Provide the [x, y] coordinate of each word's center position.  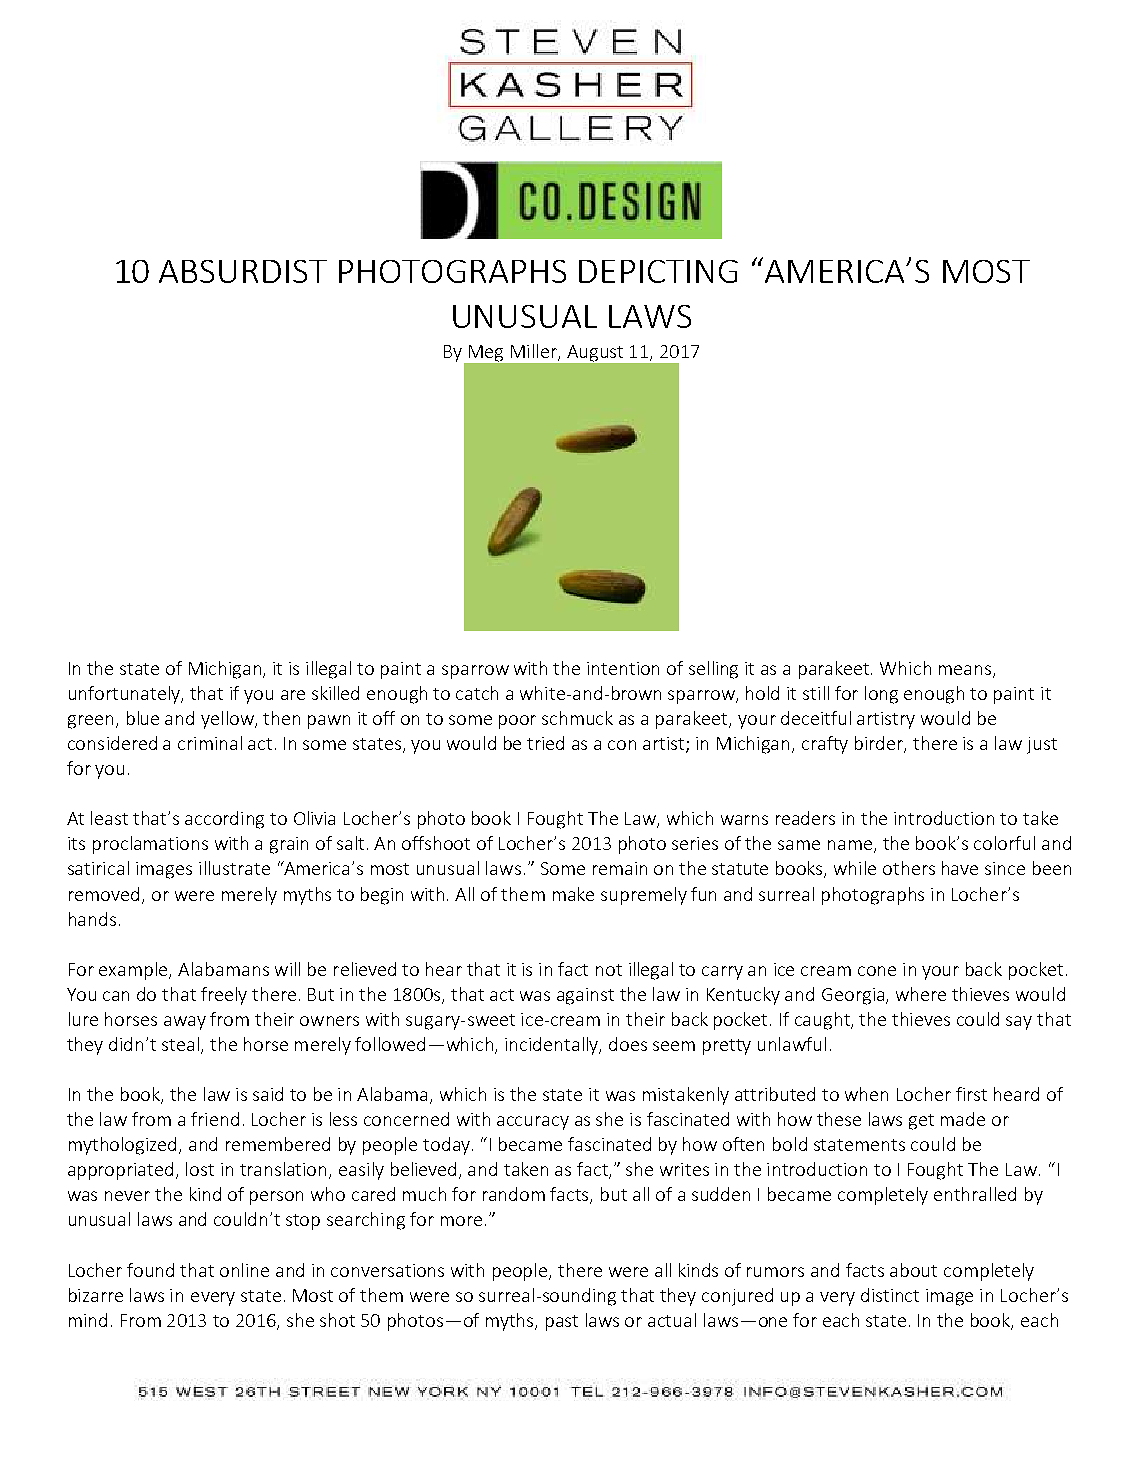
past [562, 1323]
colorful [1004, 843]
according [224, 820]
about [913, 1270]
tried [545, 743]
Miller [535, 352]
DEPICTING [658, 271]
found [150, 1270]
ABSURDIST [243, 271]
